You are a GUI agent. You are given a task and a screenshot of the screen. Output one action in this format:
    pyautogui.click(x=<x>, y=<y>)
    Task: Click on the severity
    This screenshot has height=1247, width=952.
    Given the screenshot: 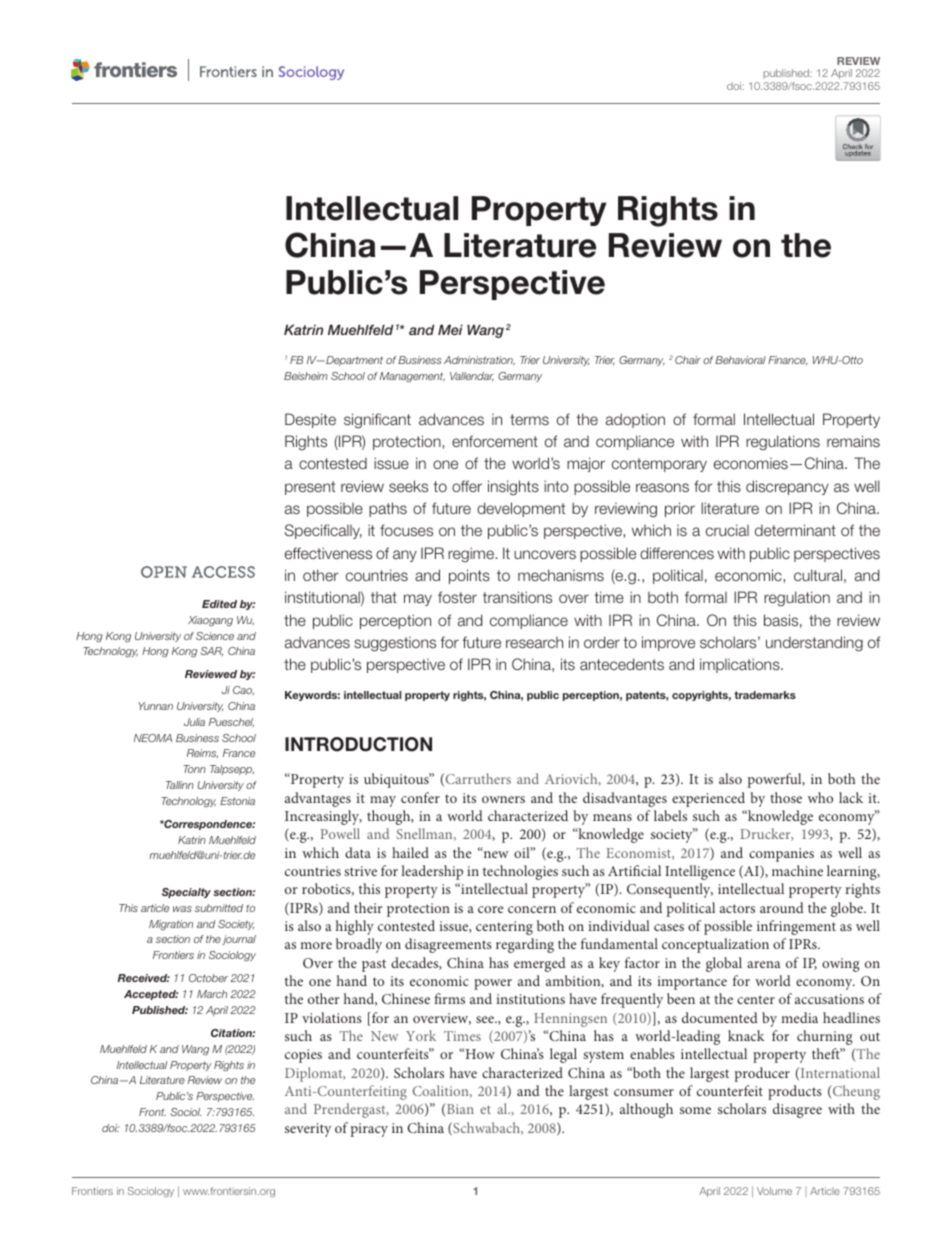 What is the action you would take?
    pyautogui.click(x=308, y=1130)
